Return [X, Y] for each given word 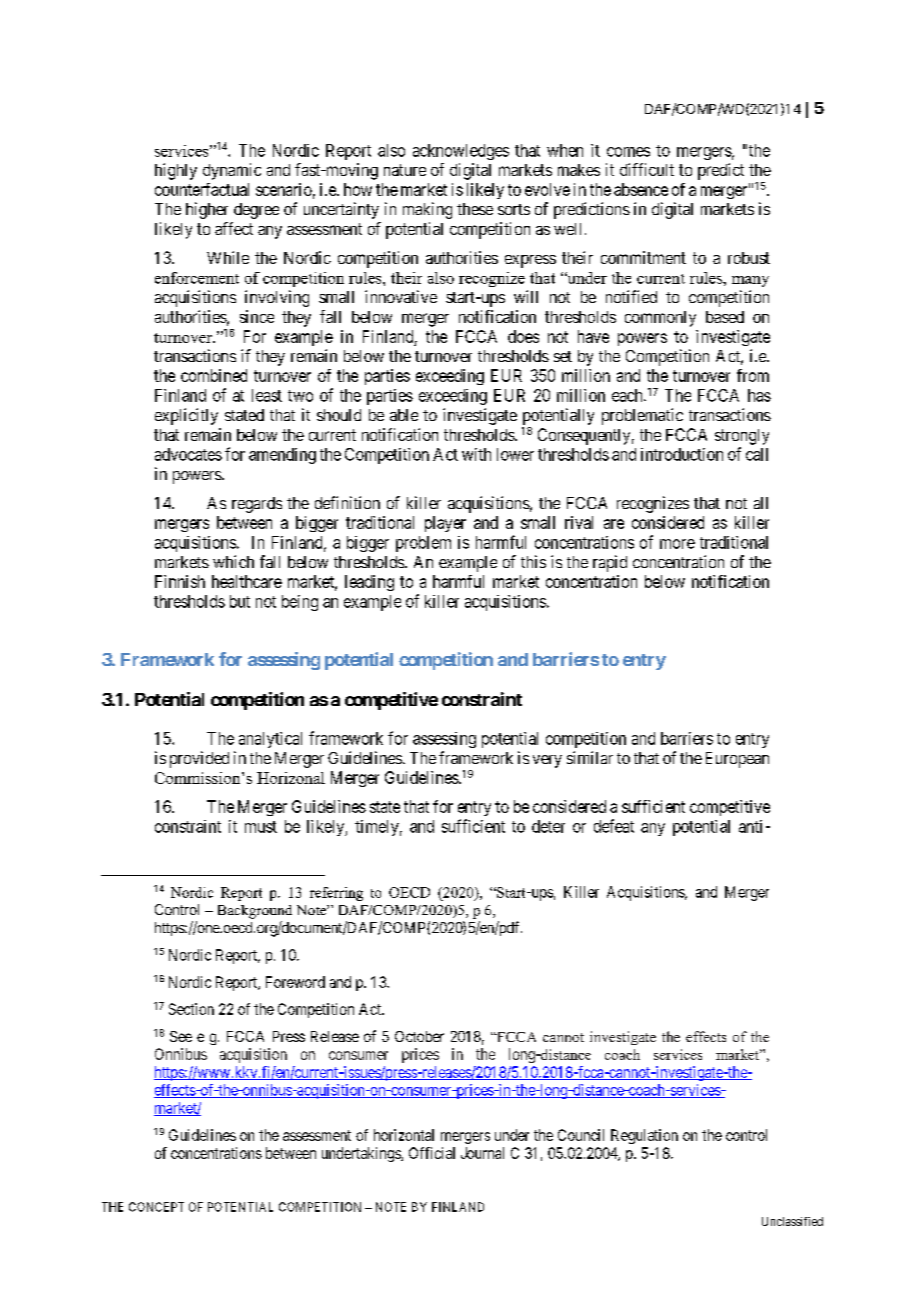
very [547, 761]
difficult [647, 169]
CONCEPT [156, 1207]
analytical [270, 740]
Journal [482, 1153]
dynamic [232, 171]
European [737, 760]
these [475, 209]
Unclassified [792, 1221]
